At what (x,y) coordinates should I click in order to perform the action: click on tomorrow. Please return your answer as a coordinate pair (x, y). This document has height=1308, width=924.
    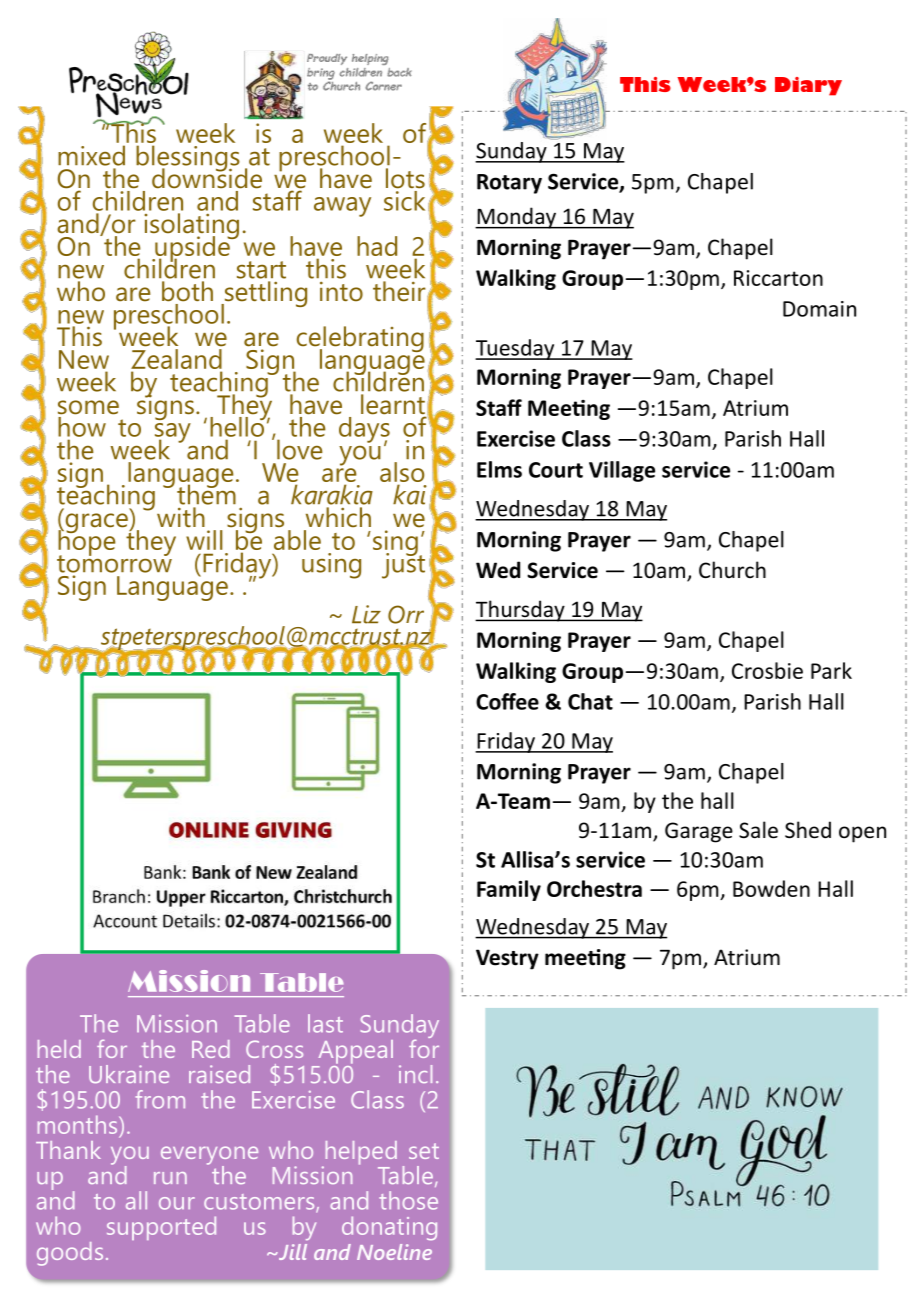
    Looking at the image, I should click on (114, 562).
